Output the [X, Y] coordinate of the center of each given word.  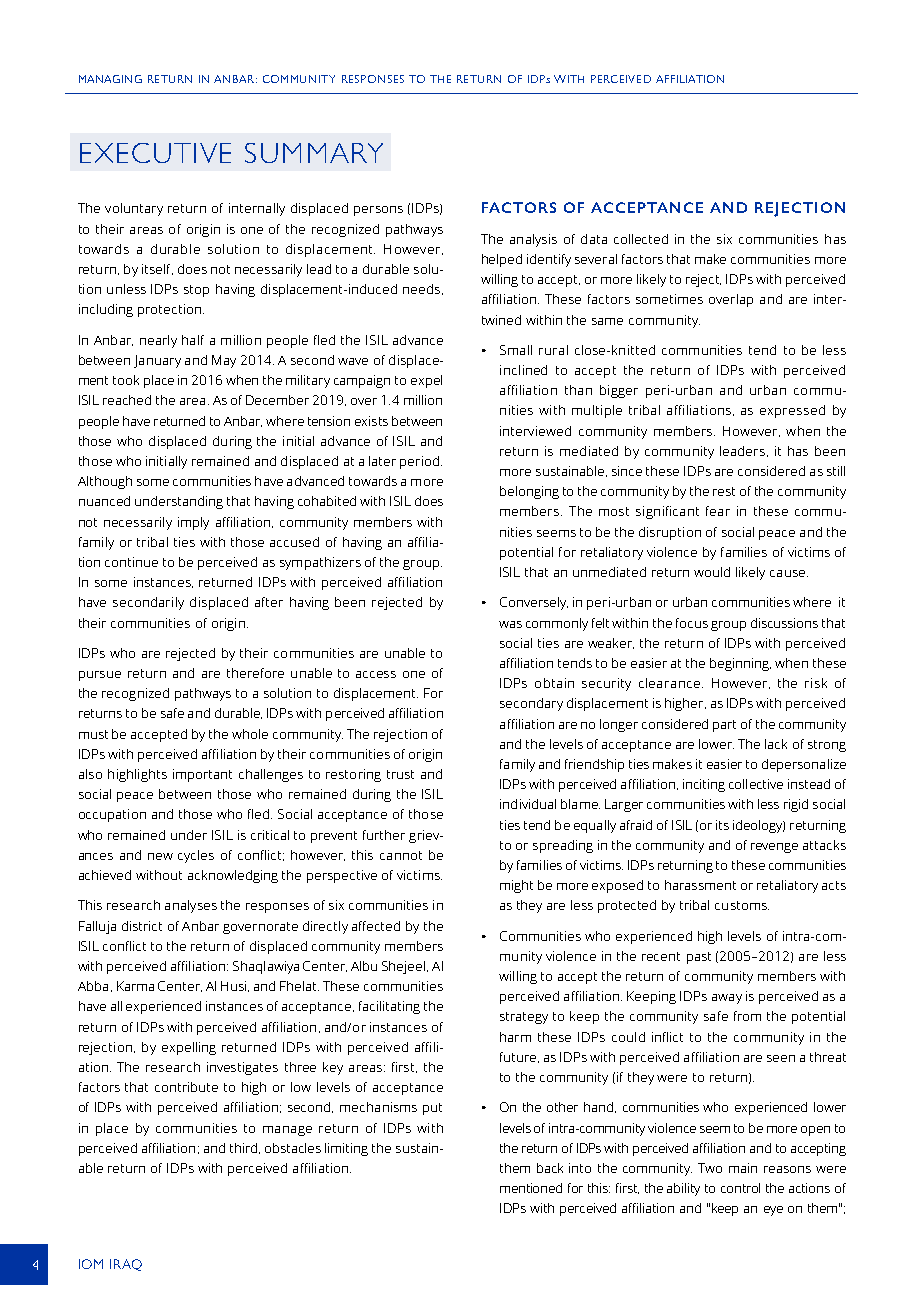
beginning [740, 664]
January [157, 361]
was [510, 624]
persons [378, 211]
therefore [255, 673]
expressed [792, 411]
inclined [523, 370]
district [142, 926]
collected [641, 239]
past [699, 958]
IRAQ [126, 1265]
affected [376, 926]
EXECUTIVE [155, 153]
